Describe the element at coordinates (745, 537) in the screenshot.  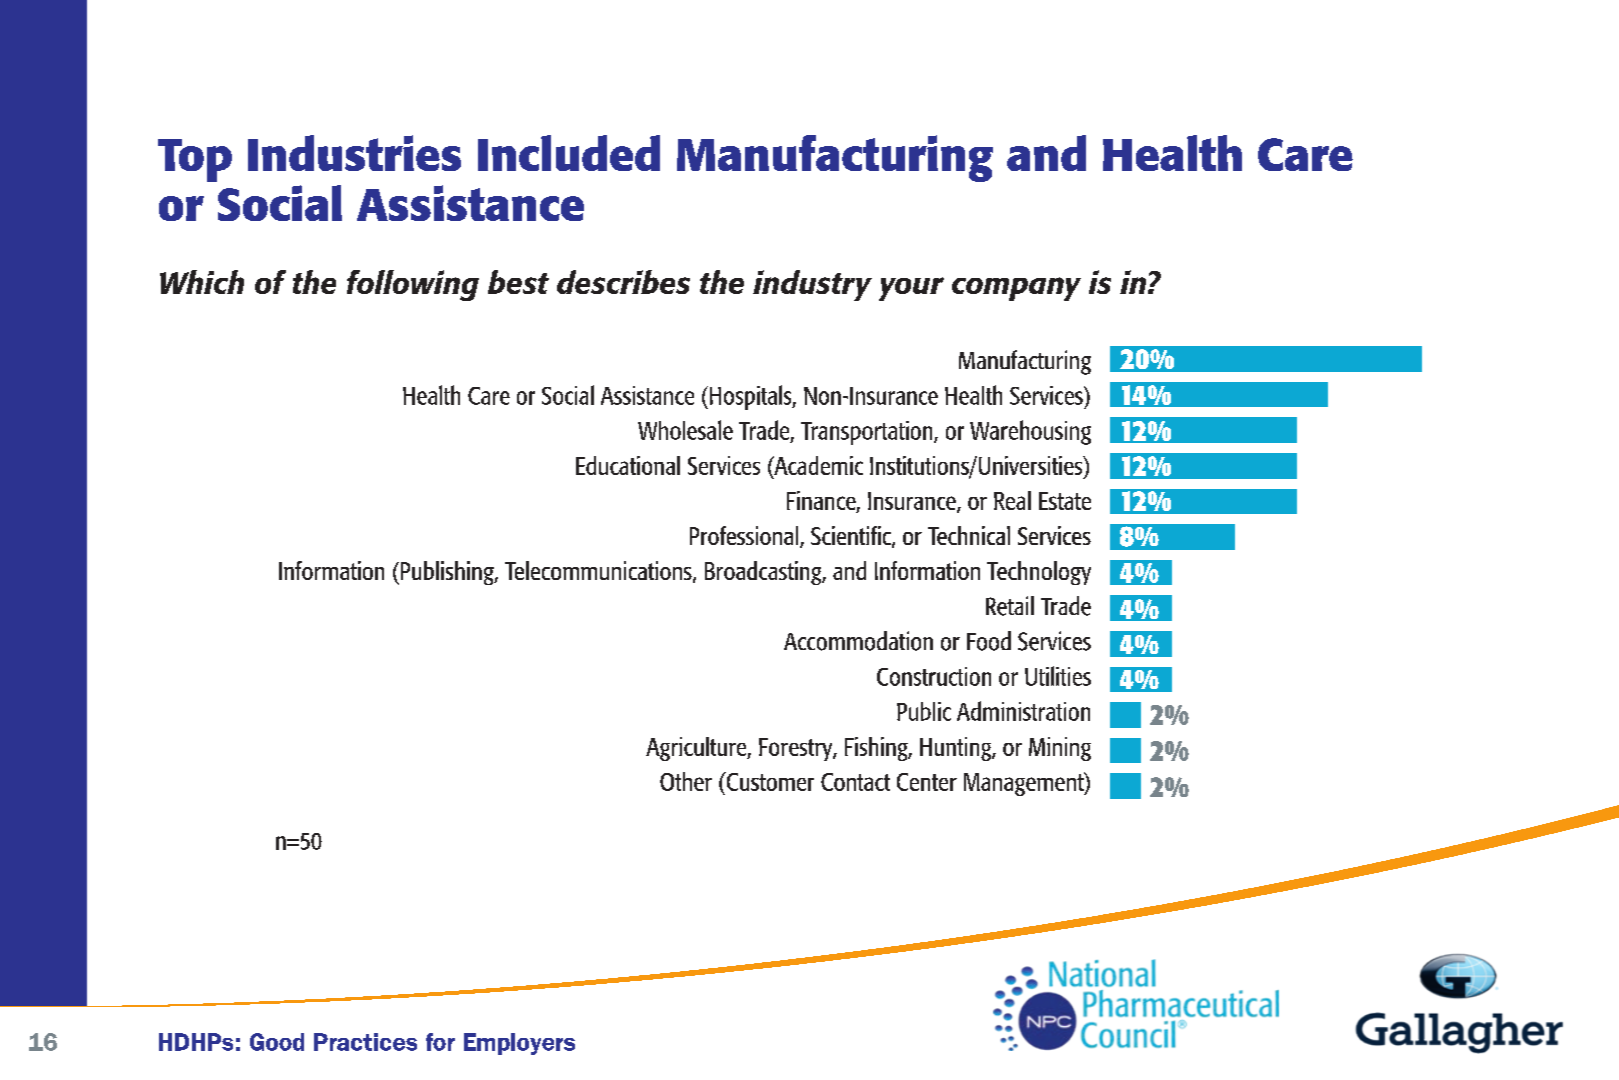
I see `Professional` at that location.
